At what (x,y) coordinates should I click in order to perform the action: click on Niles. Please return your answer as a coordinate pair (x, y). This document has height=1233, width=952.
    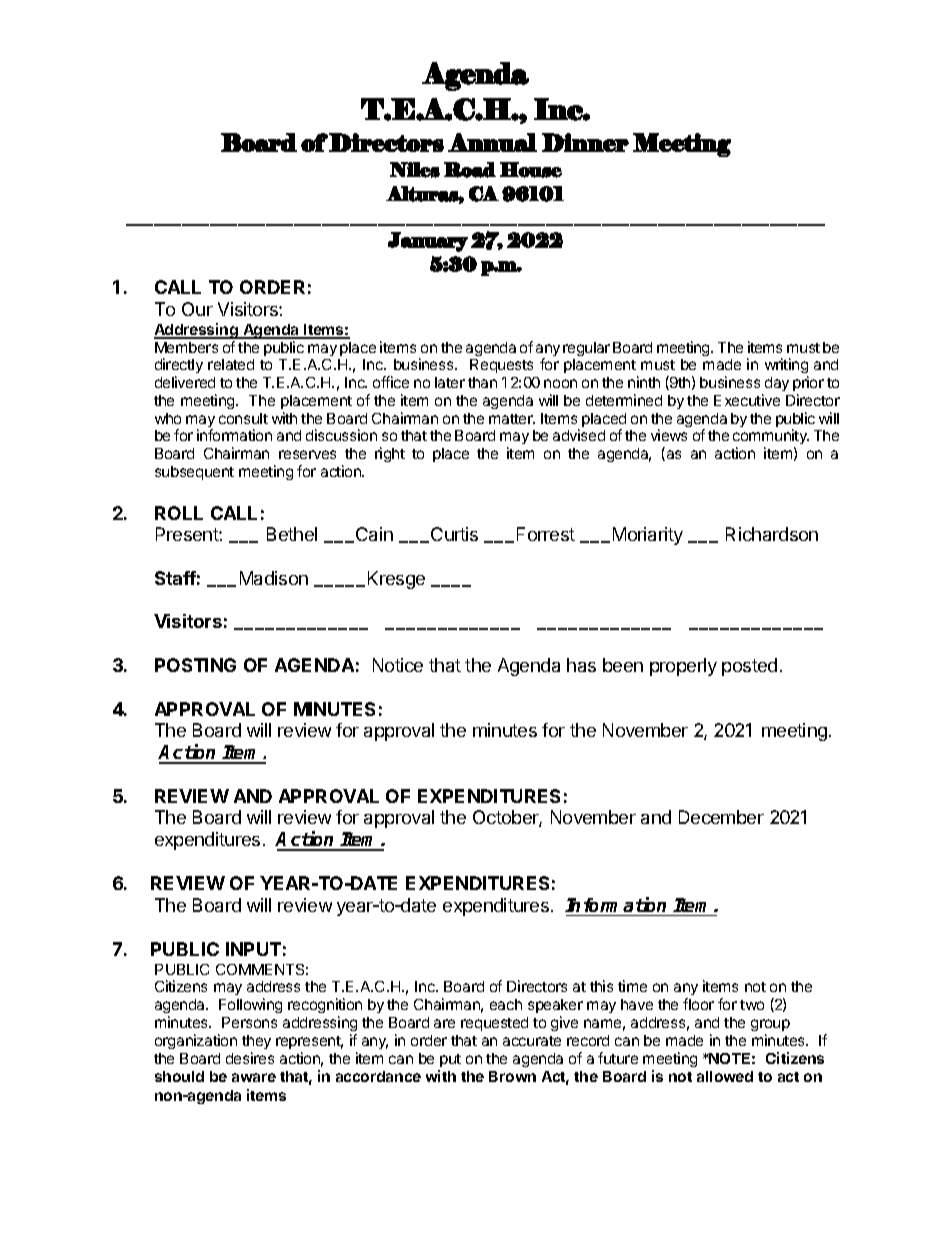
    Looking at the image, I should click on (415, 170).
